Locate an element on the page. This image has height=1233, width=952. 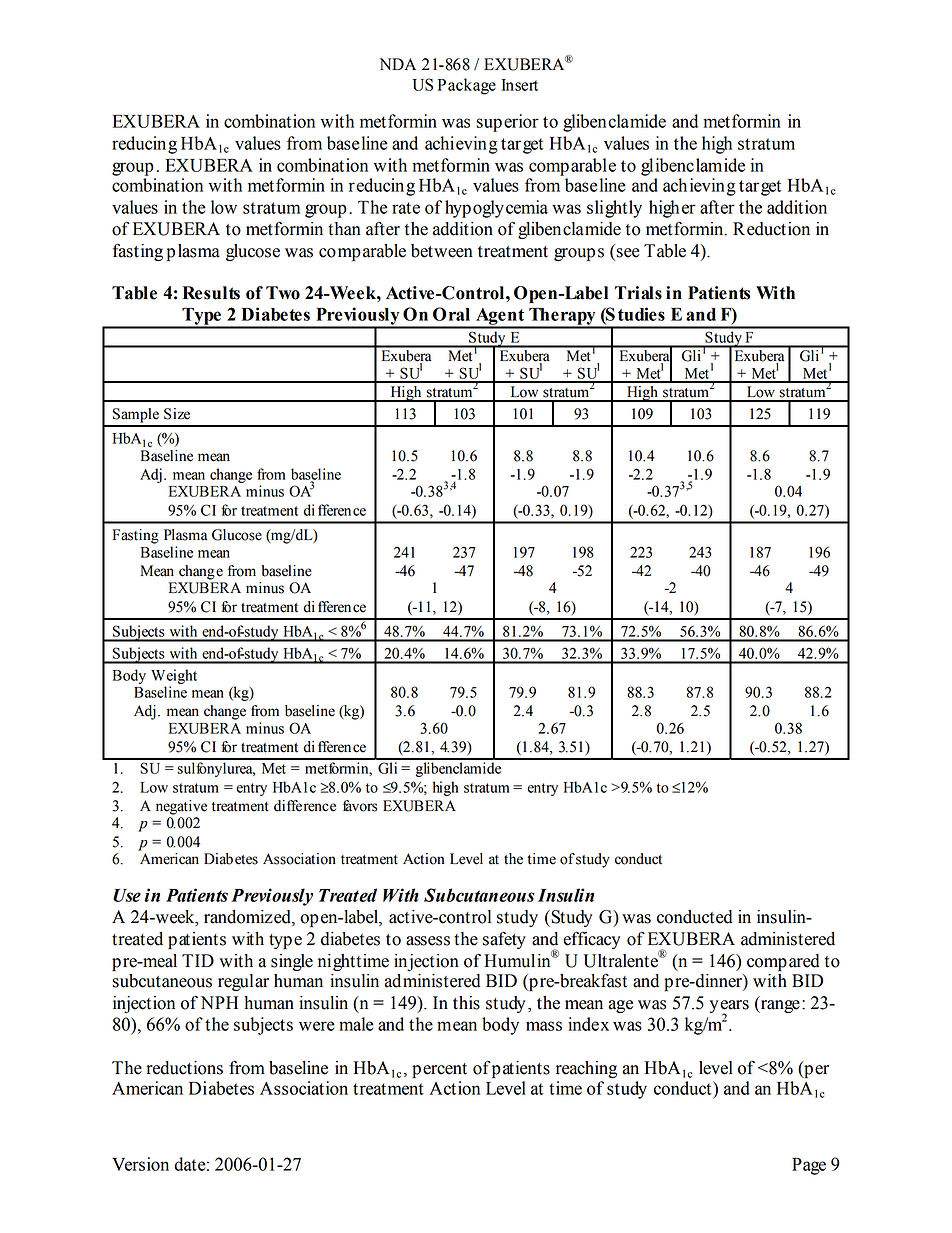
Version is located at coordinates (140, 1164).
